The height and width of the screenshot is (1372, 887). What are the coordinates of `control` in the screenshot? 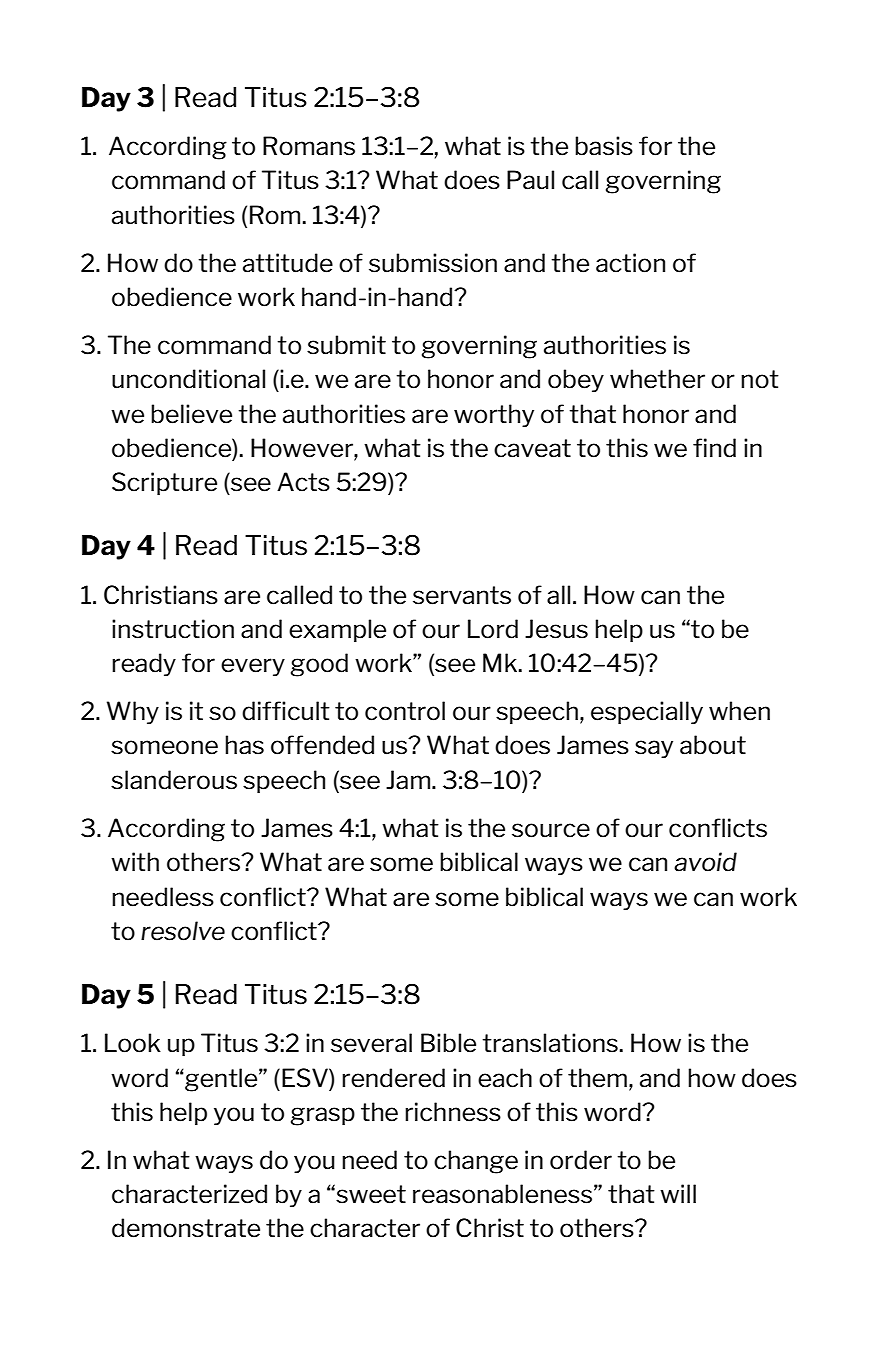 It's located at (405, 711).
